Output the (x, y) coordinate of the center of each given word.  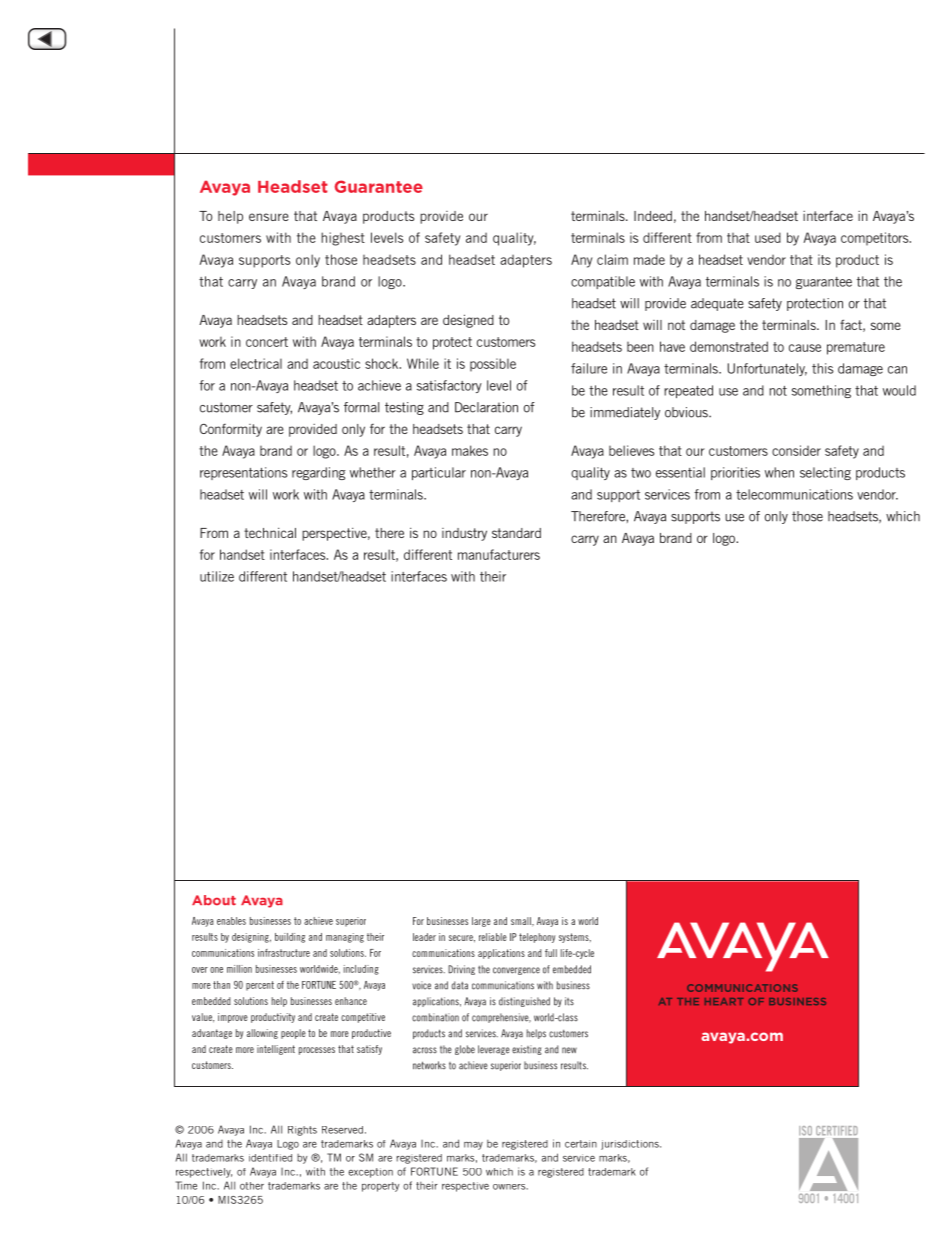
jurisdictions (631, 1145)
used (768, 237)
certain (581, 1144)
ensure (269, 217)
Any (581, 261)
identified (270, 1158)
